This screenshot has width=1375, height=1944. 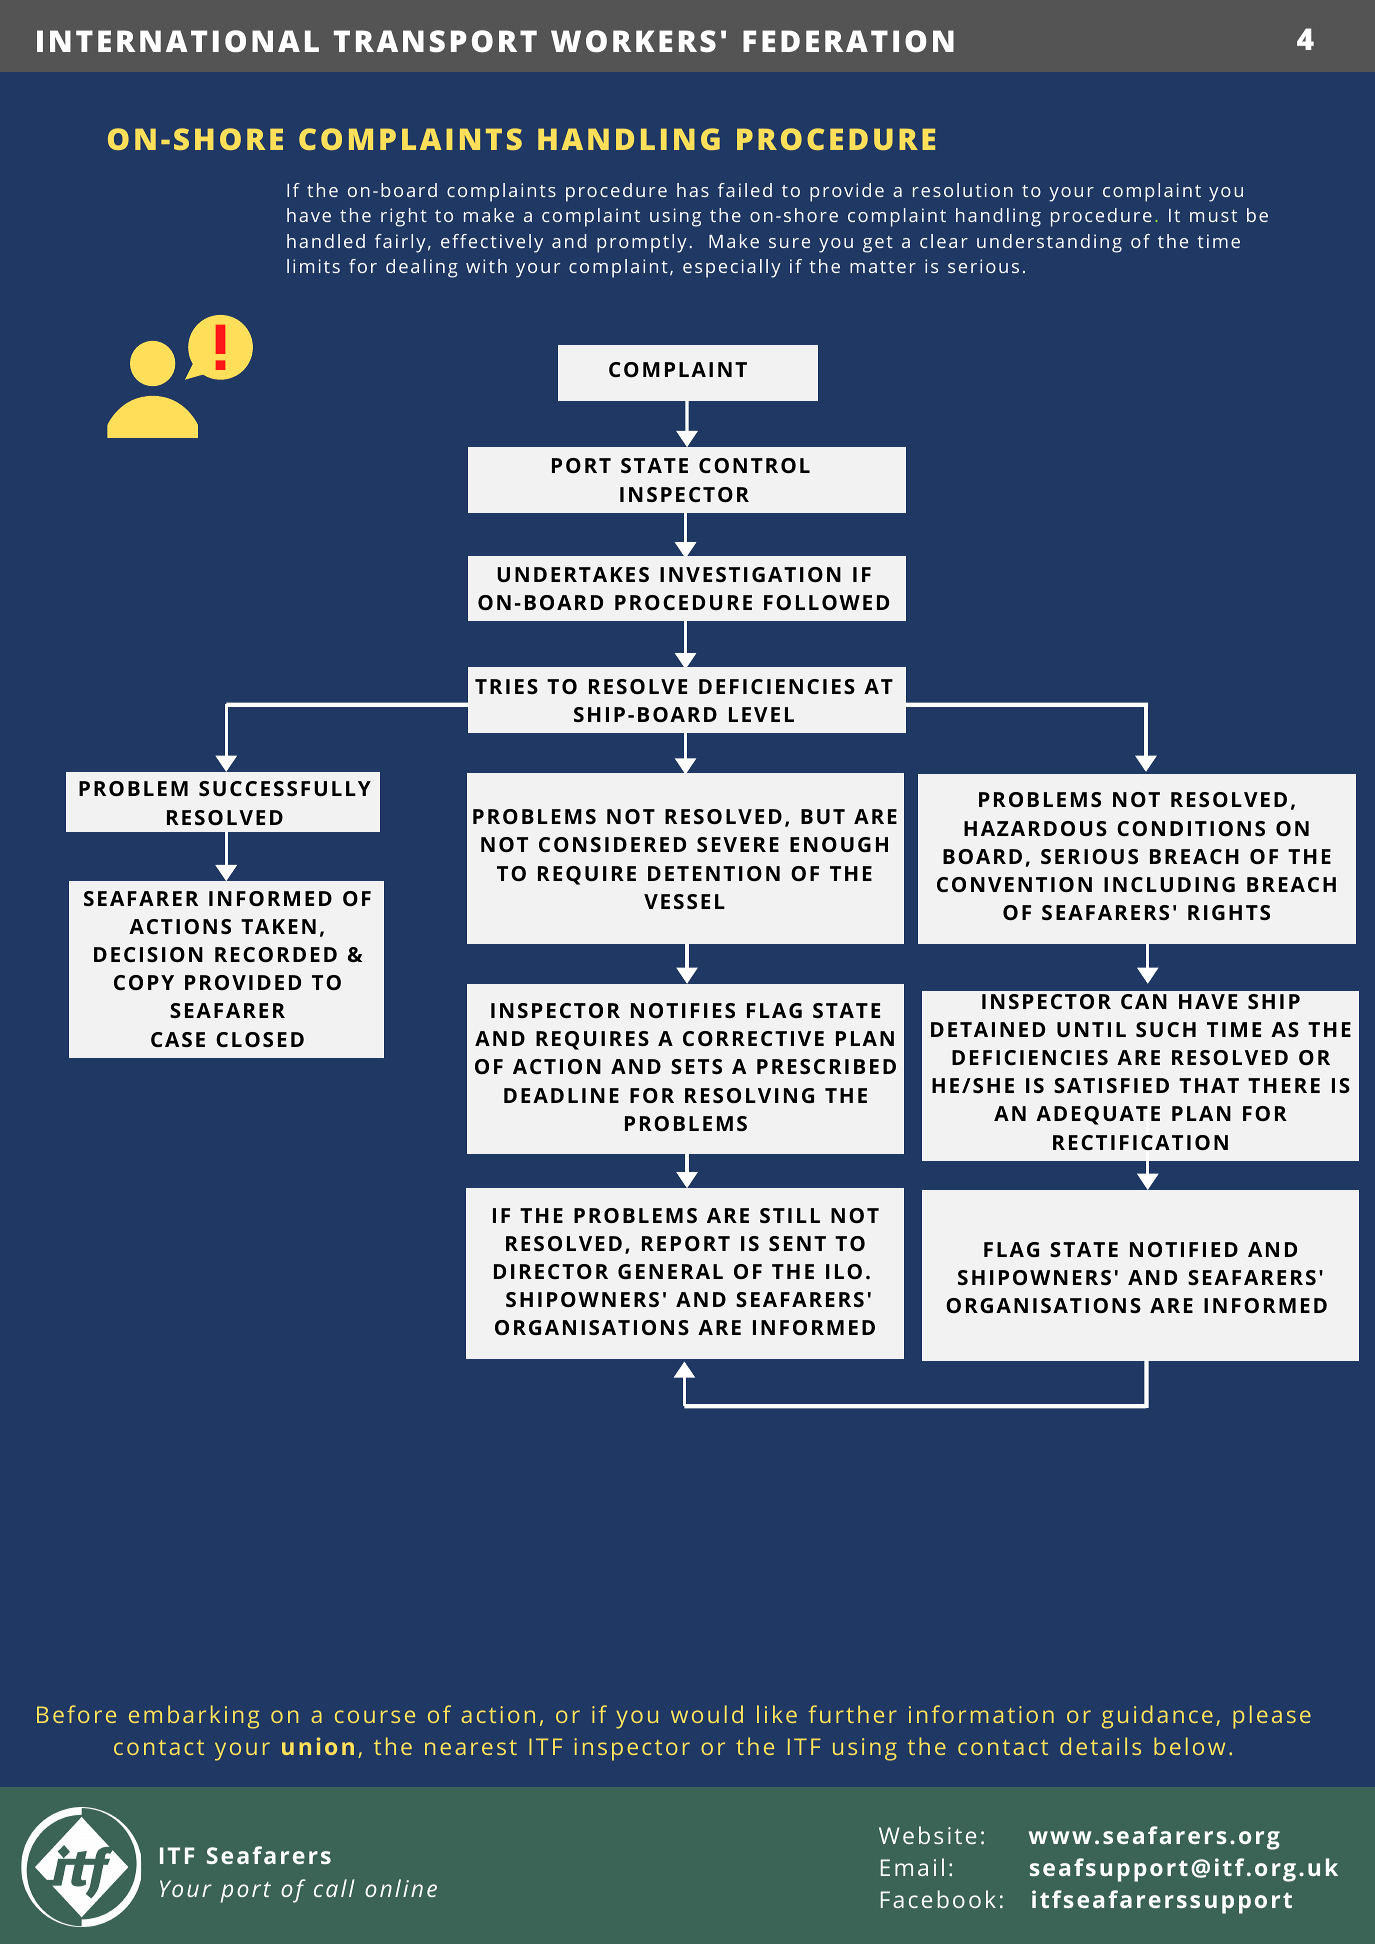 I want to click on RECORDED, so click(x=276, y=954).
